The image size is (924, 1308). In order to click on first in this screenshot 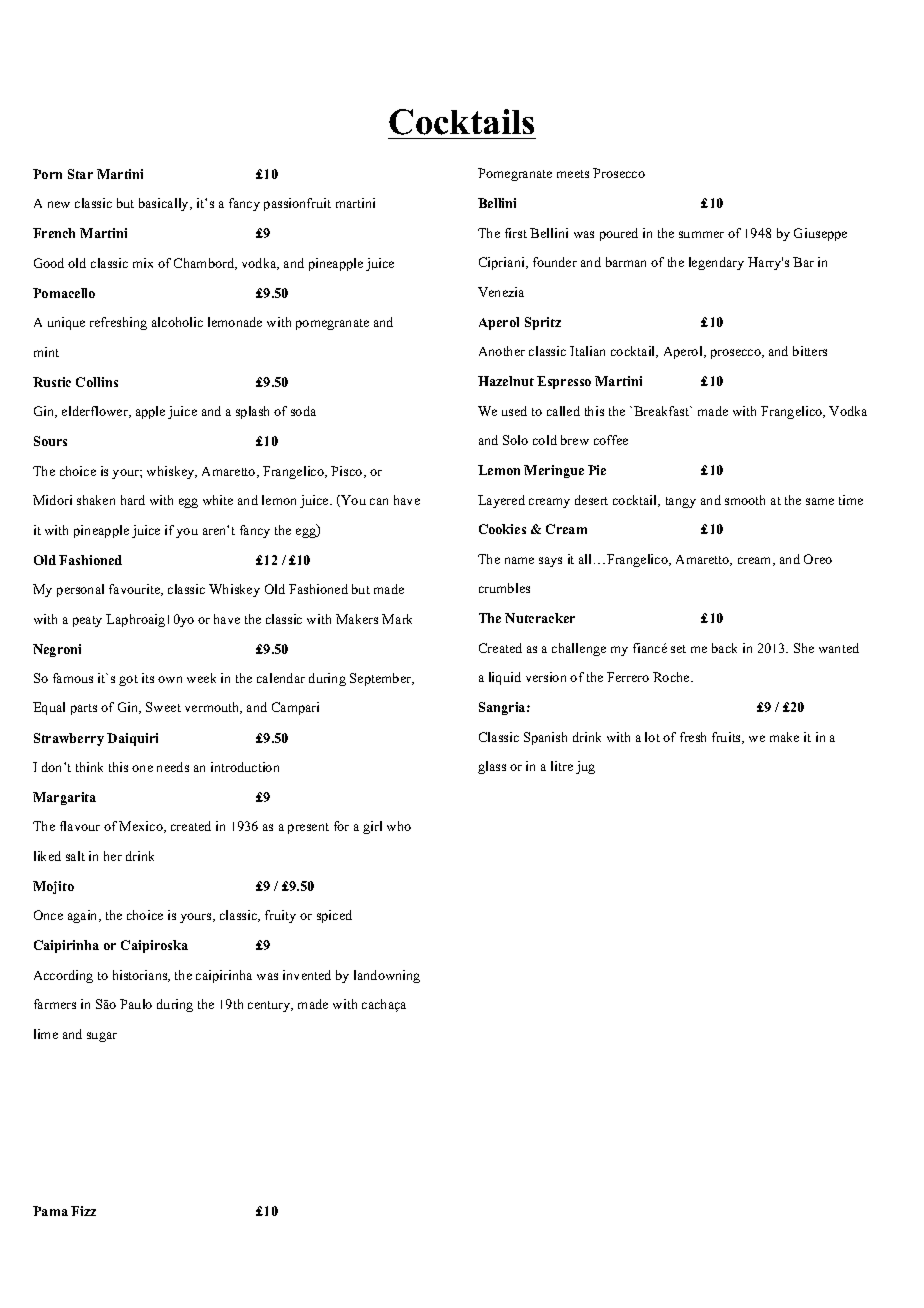, I will do `click(516, 233)`.
